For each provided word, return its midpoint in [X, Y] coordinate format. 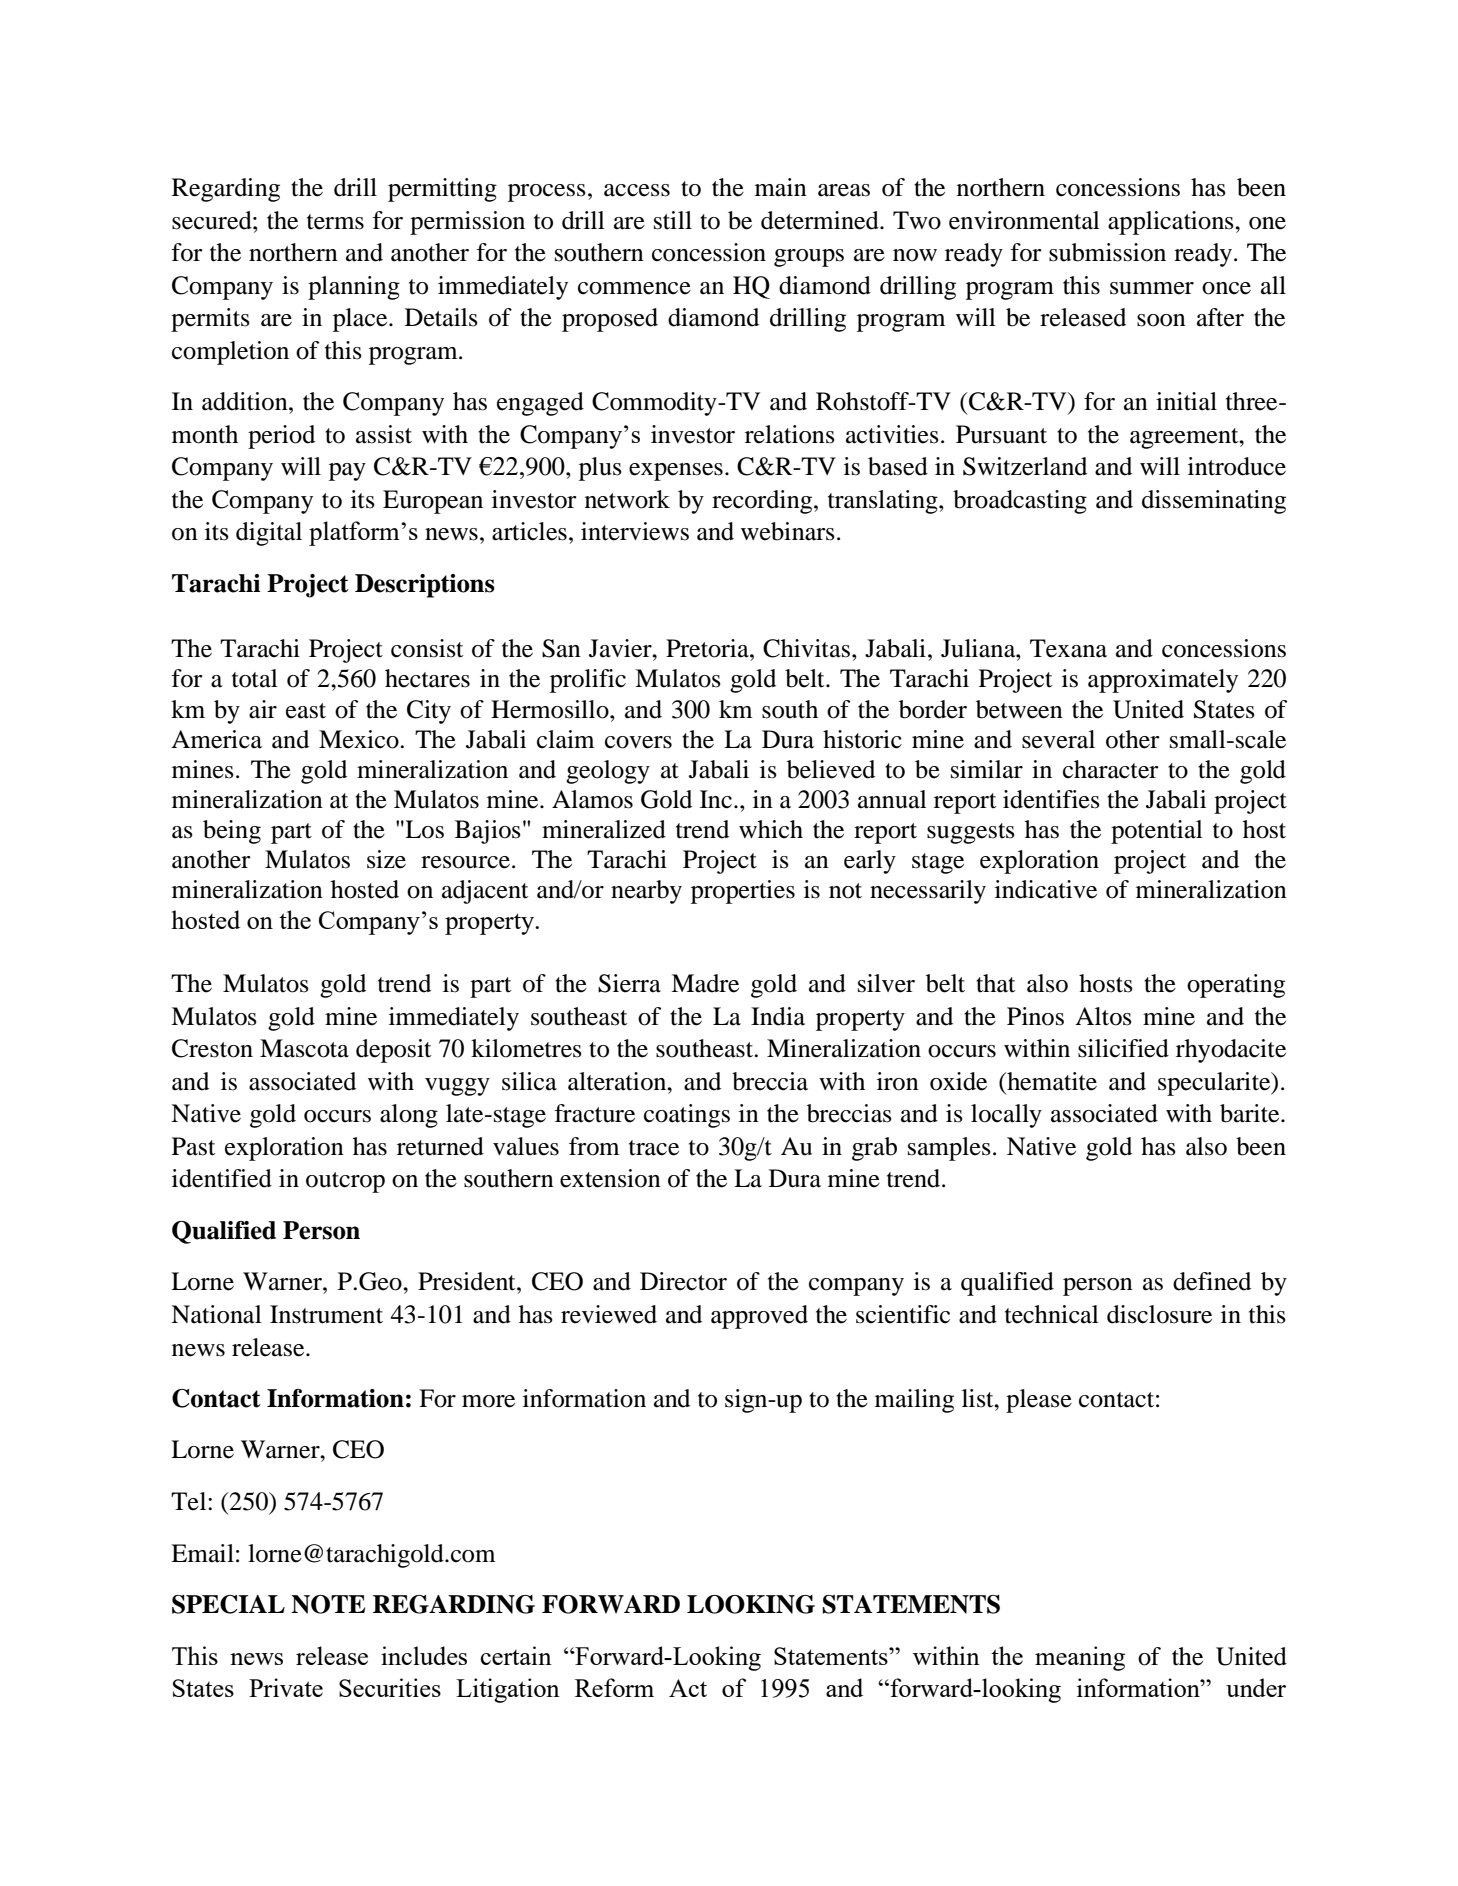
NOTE [328, 1604]
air [263, 709]
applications [1172, 223]
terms [335, 222]
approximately [1163, 681]
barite [1251, 1113]
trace [654, 1148]
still [673, 220]
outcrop [345, 1182]
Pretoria [708, 648]
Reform [614, 1687]
